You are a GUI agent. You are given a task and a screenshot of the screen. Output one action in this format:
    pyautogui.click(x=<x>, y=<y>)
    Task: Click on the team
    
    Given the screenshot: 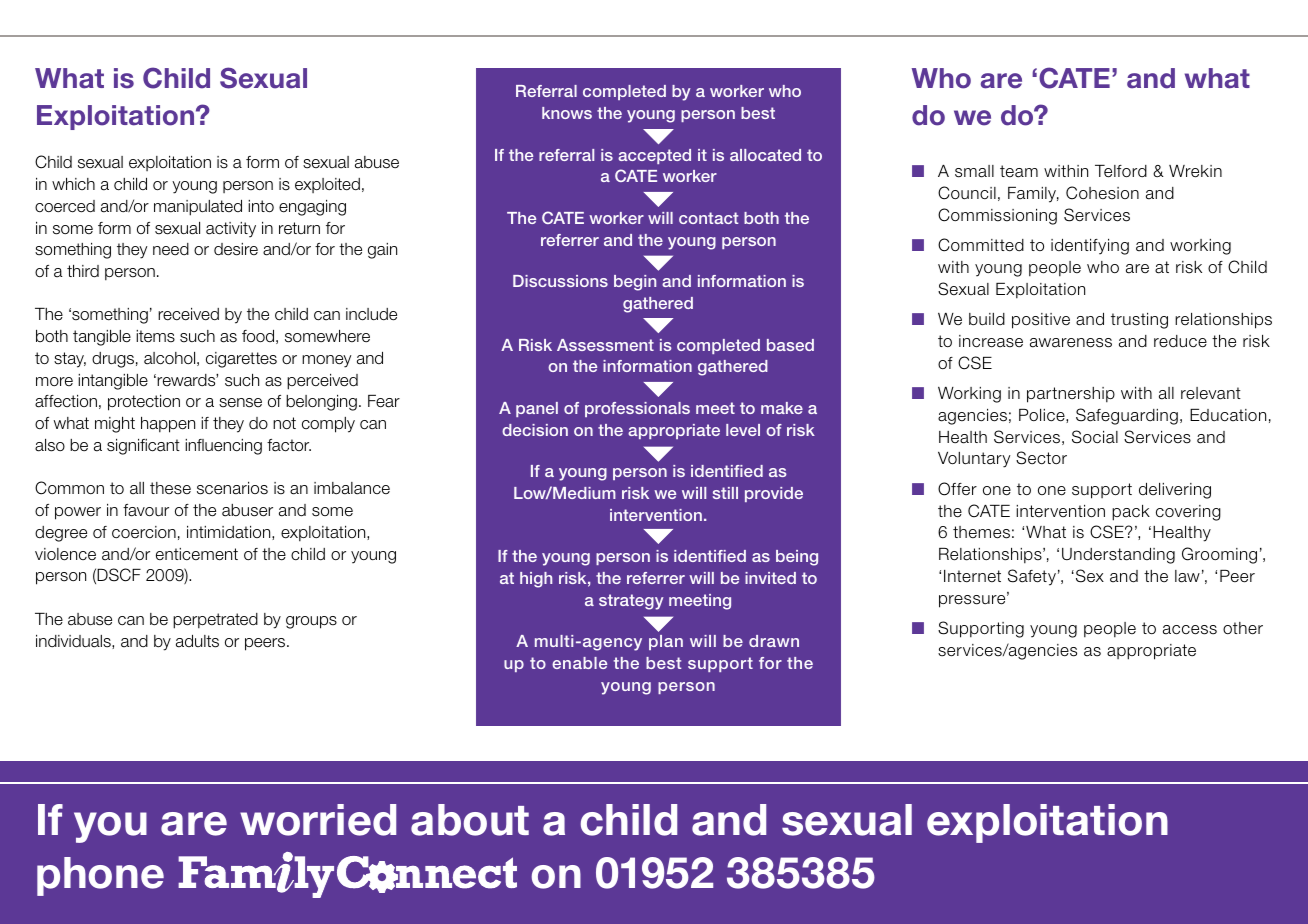 What is the action you would take?
    pyautogui.click(x=1019, y=171)
